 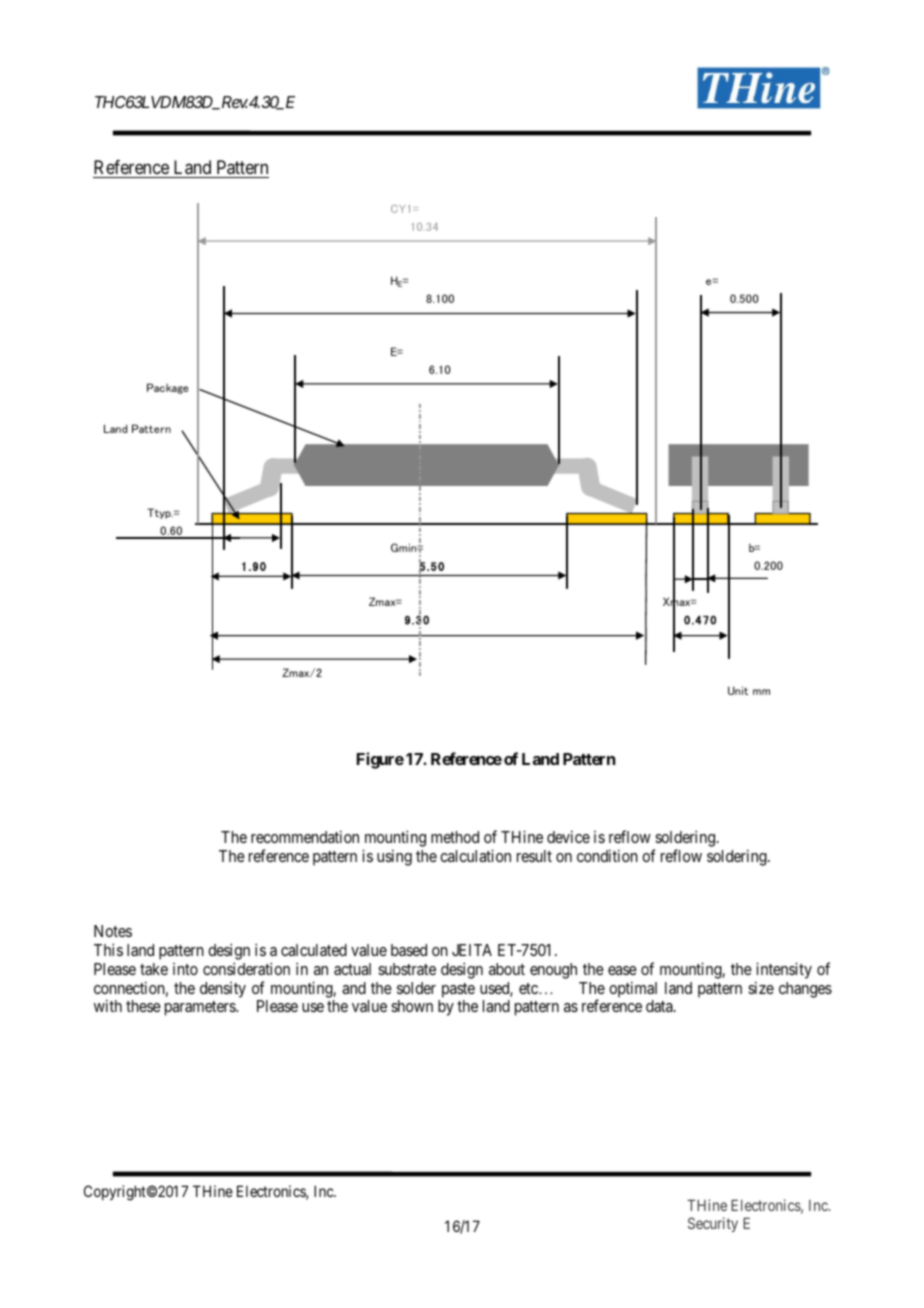 I want to click on size, so click(x=761, y=987).
